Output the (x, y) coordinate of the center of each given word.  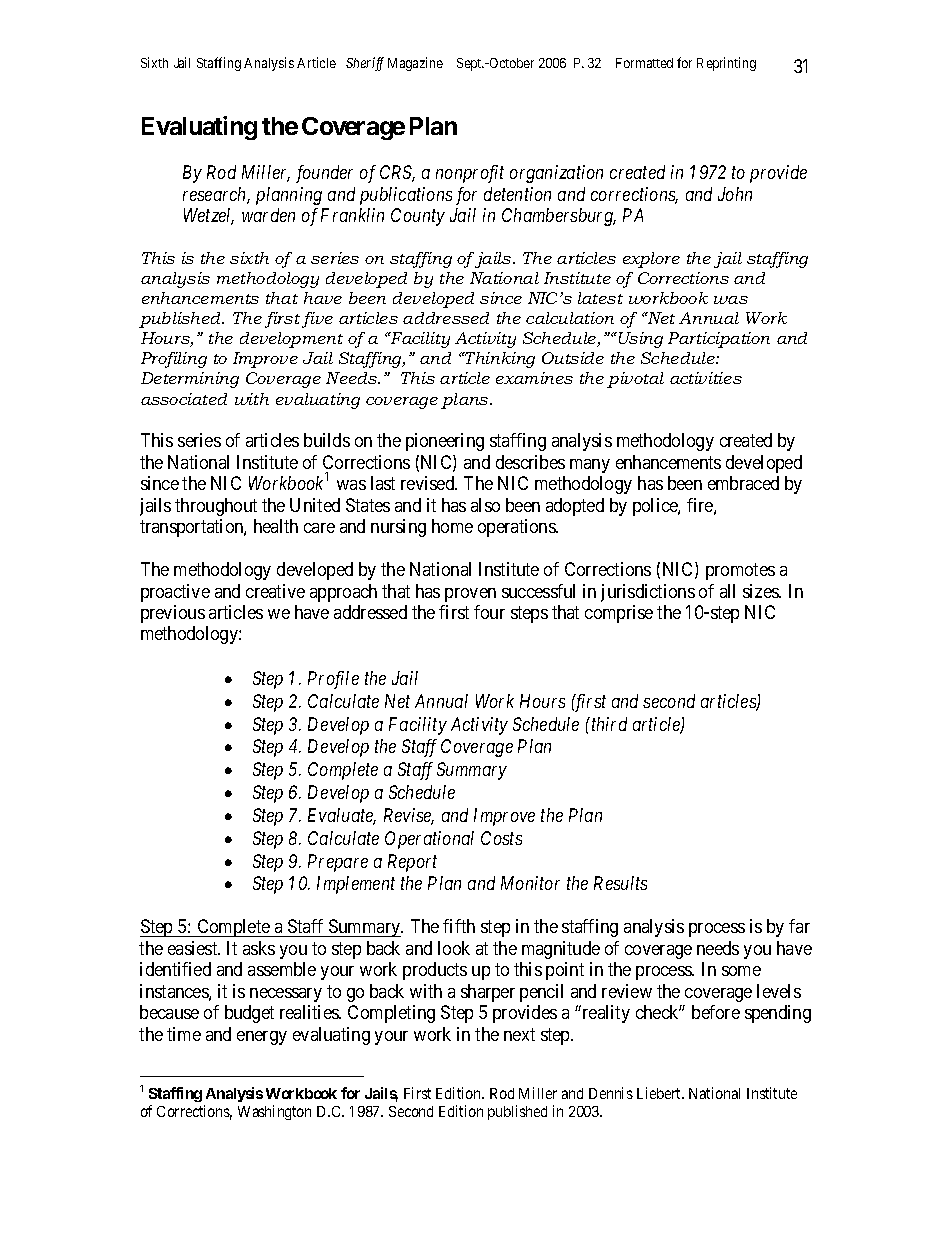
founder (324, 174)
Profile (333, 680)
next (519, 1034)
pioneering (445, 442)
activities (706, 378)
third (608, 724)
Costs (501, 838)
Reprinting (726, 64)
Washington (274, 1112)
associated (184, 399)
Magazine (415, 64)
